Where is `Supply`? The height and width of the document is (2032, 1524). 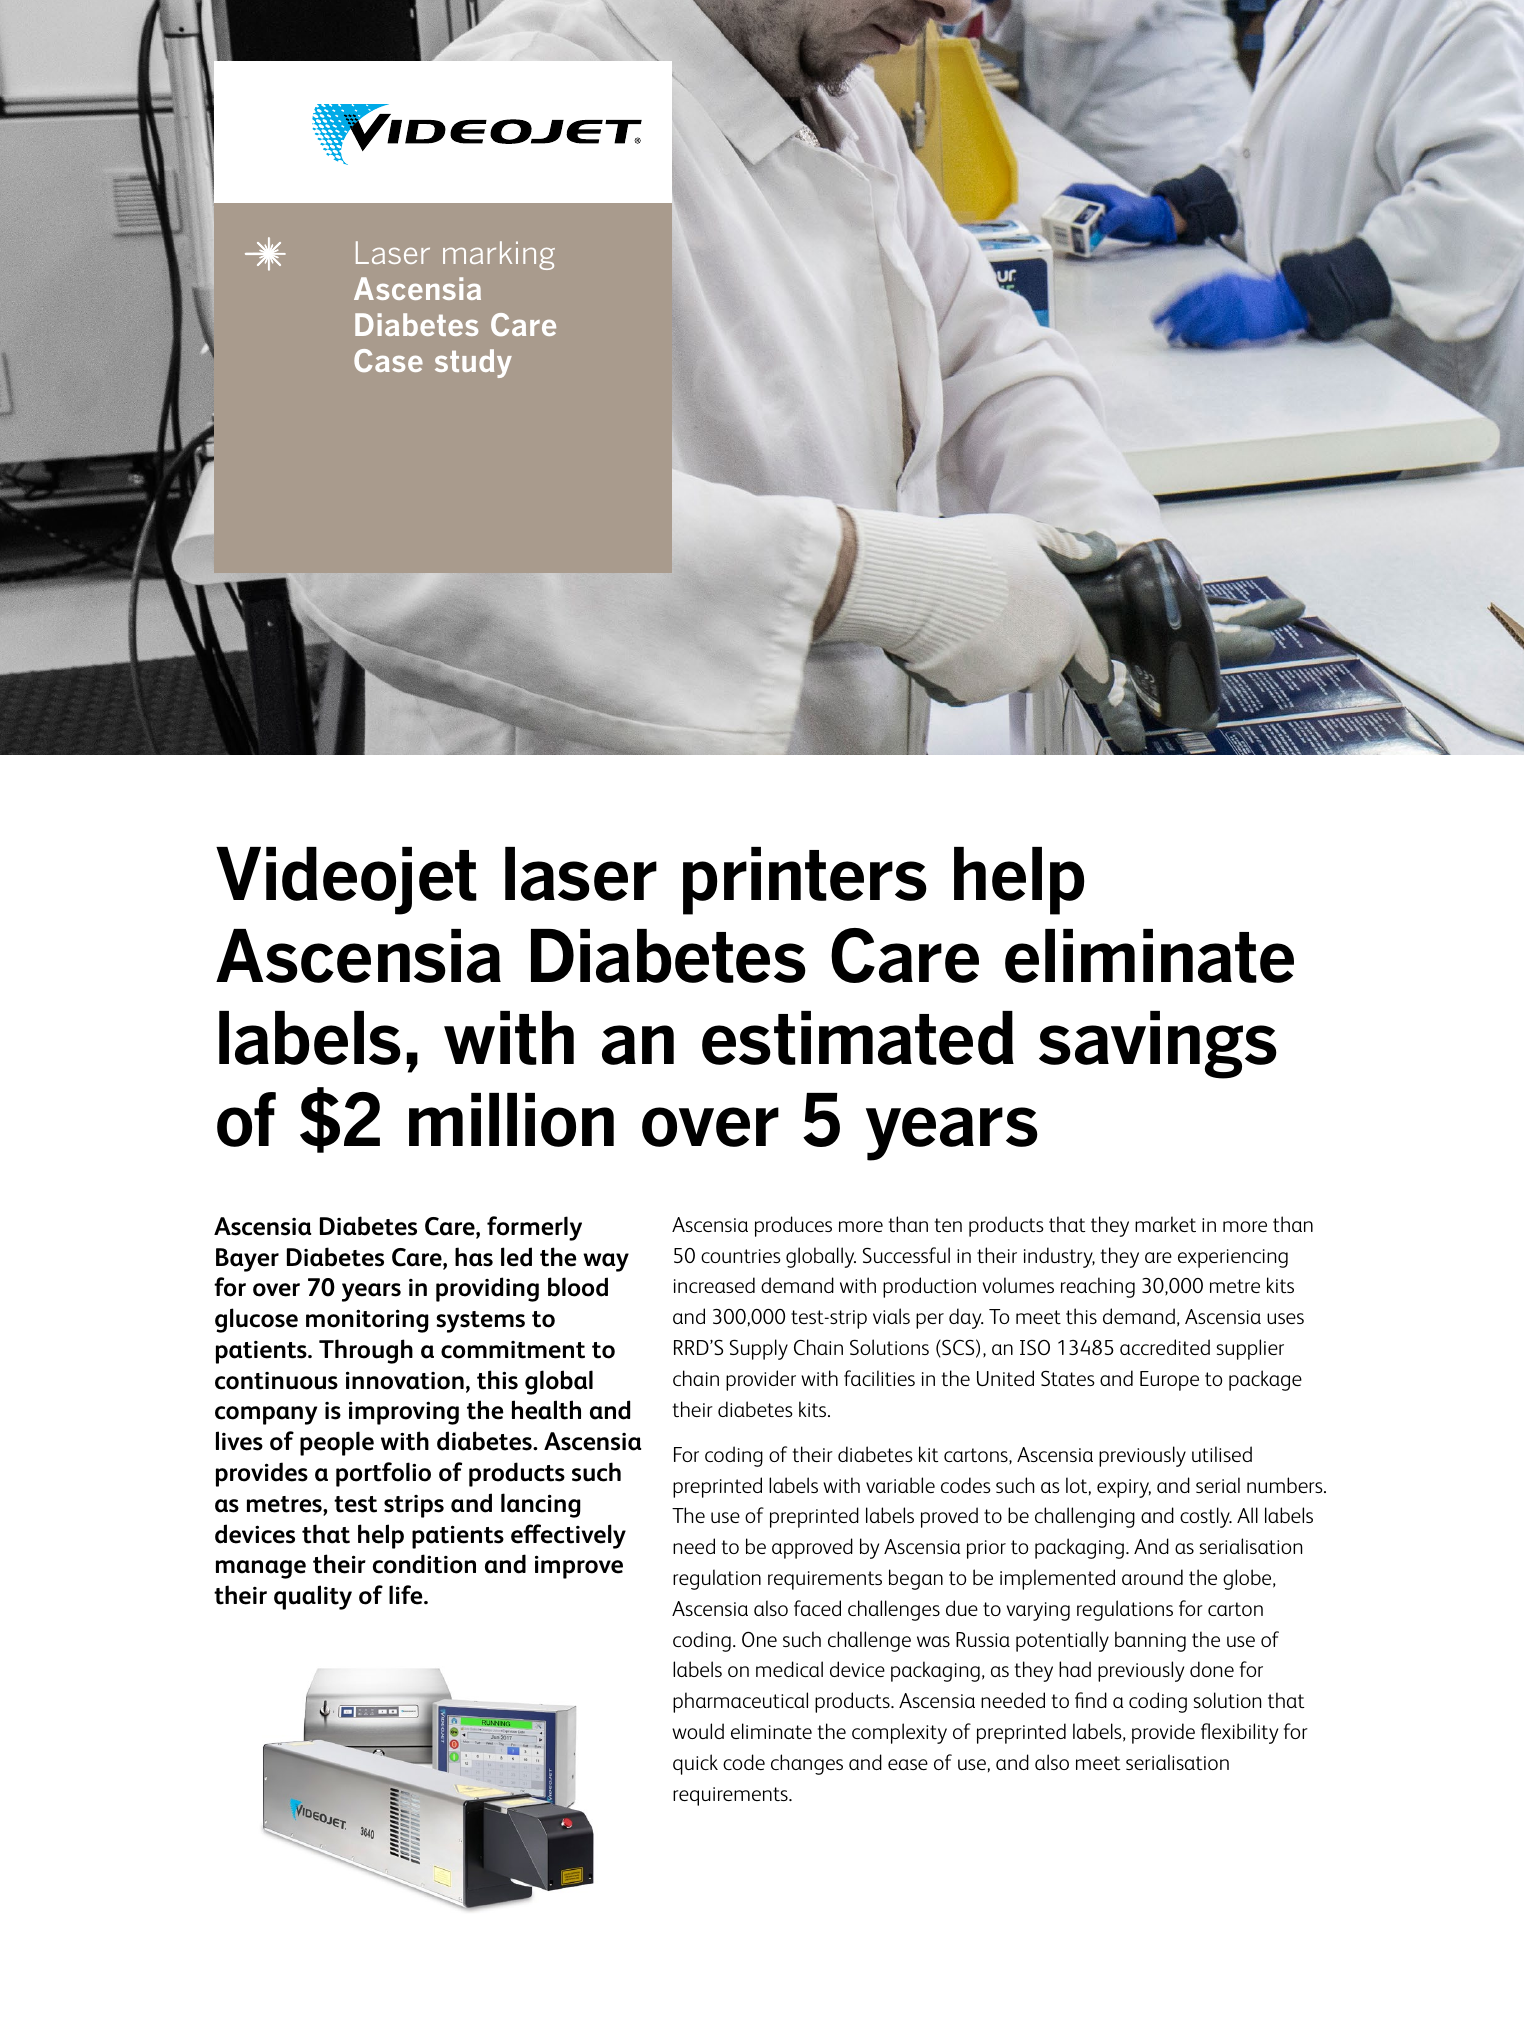
Supply is located at coordinates (759, 1349).
